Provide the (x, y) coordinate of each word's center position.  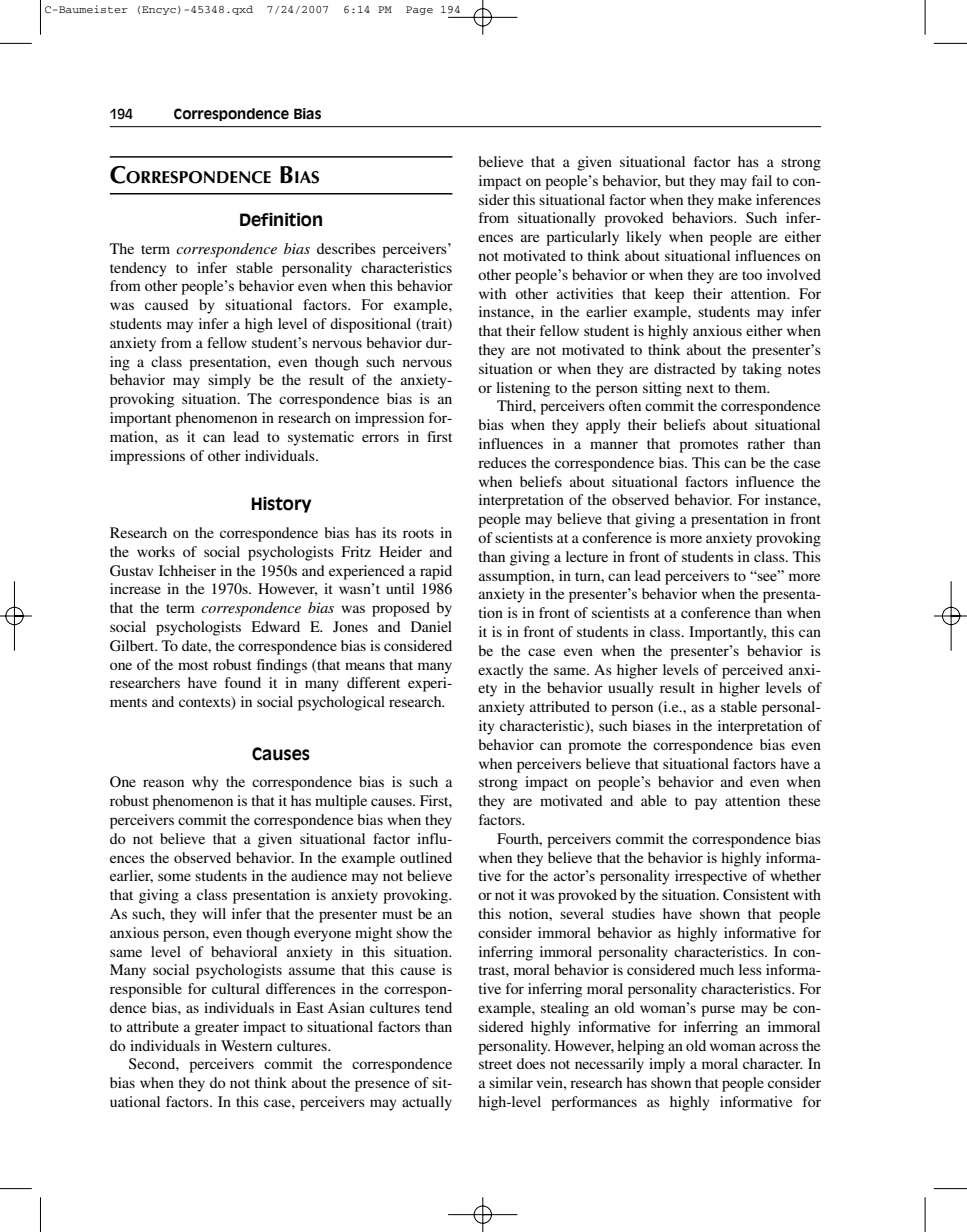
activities (585, 293)
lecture (587, 556)
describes (346, 248)
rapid (436, 572)
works (156, 551)
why (205, 783)
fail (762, 180)
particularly (582, 238)
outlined (426, 857)
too (752, 275)
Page (419, 10)
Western (246, 1045)
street (495, 1064)
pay (706, 804)
